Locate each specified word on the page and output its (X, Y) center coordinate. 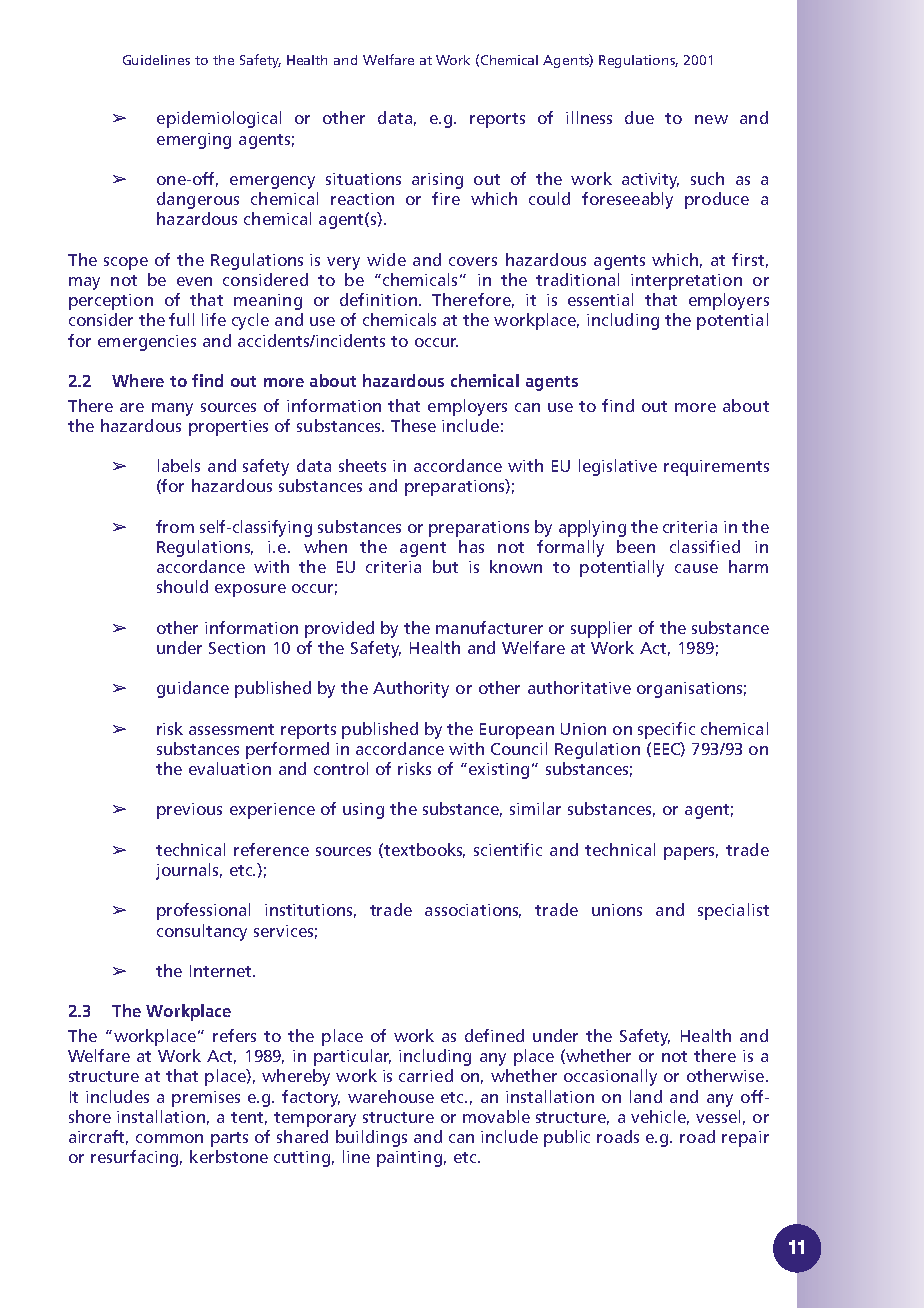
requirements (716, 468)
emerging (194, 141)
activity (650, 181)
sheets (362, 465)
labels (179, 465)
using (363, 811)
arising (437, 181)
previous (189, 811)
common (169, 1138)
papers (691, 853)
